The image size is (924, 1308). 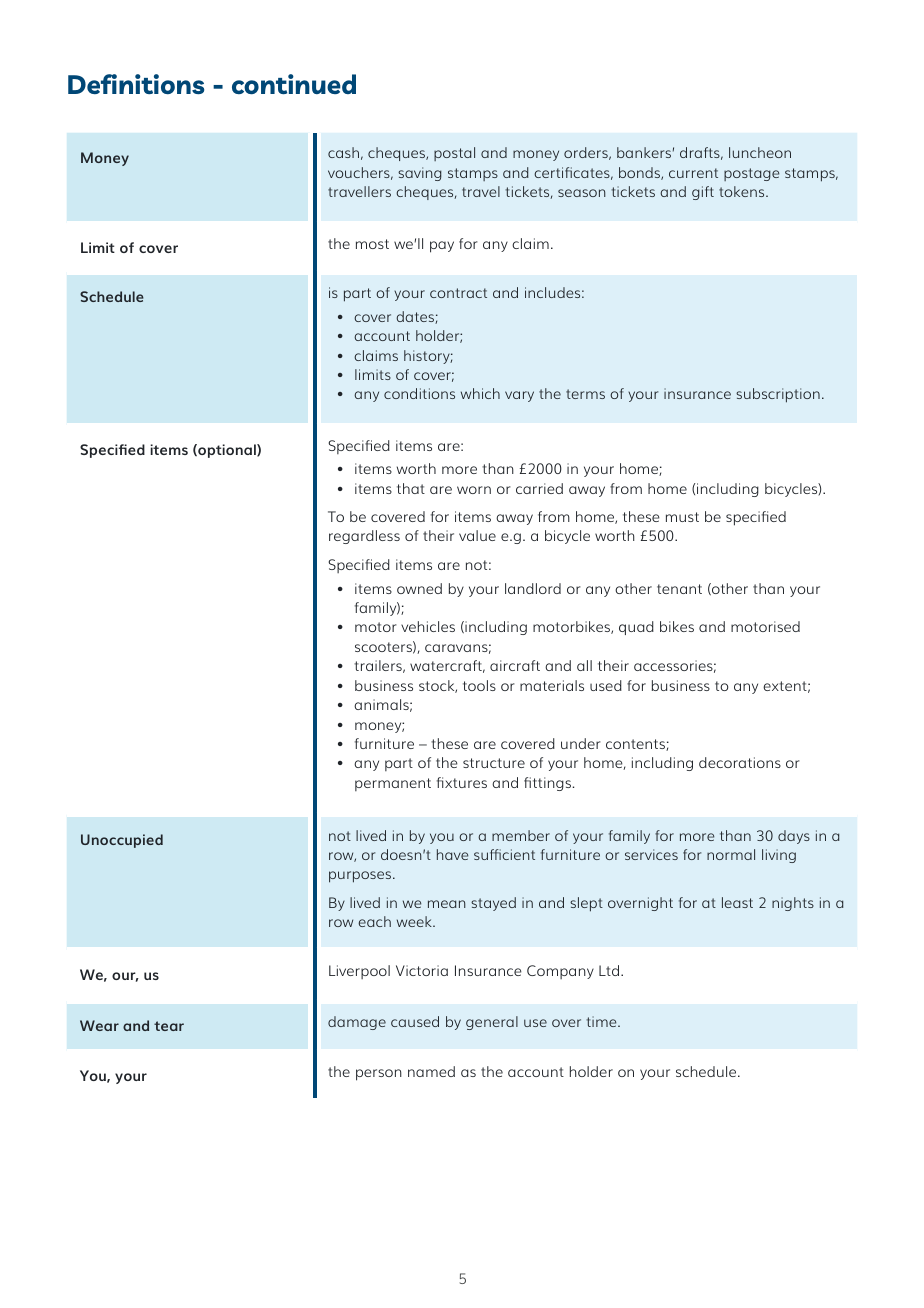 What do you see at coordinates (364, 537) in the screenshot?
I see `regardless` at bounding box center [364, 537].
